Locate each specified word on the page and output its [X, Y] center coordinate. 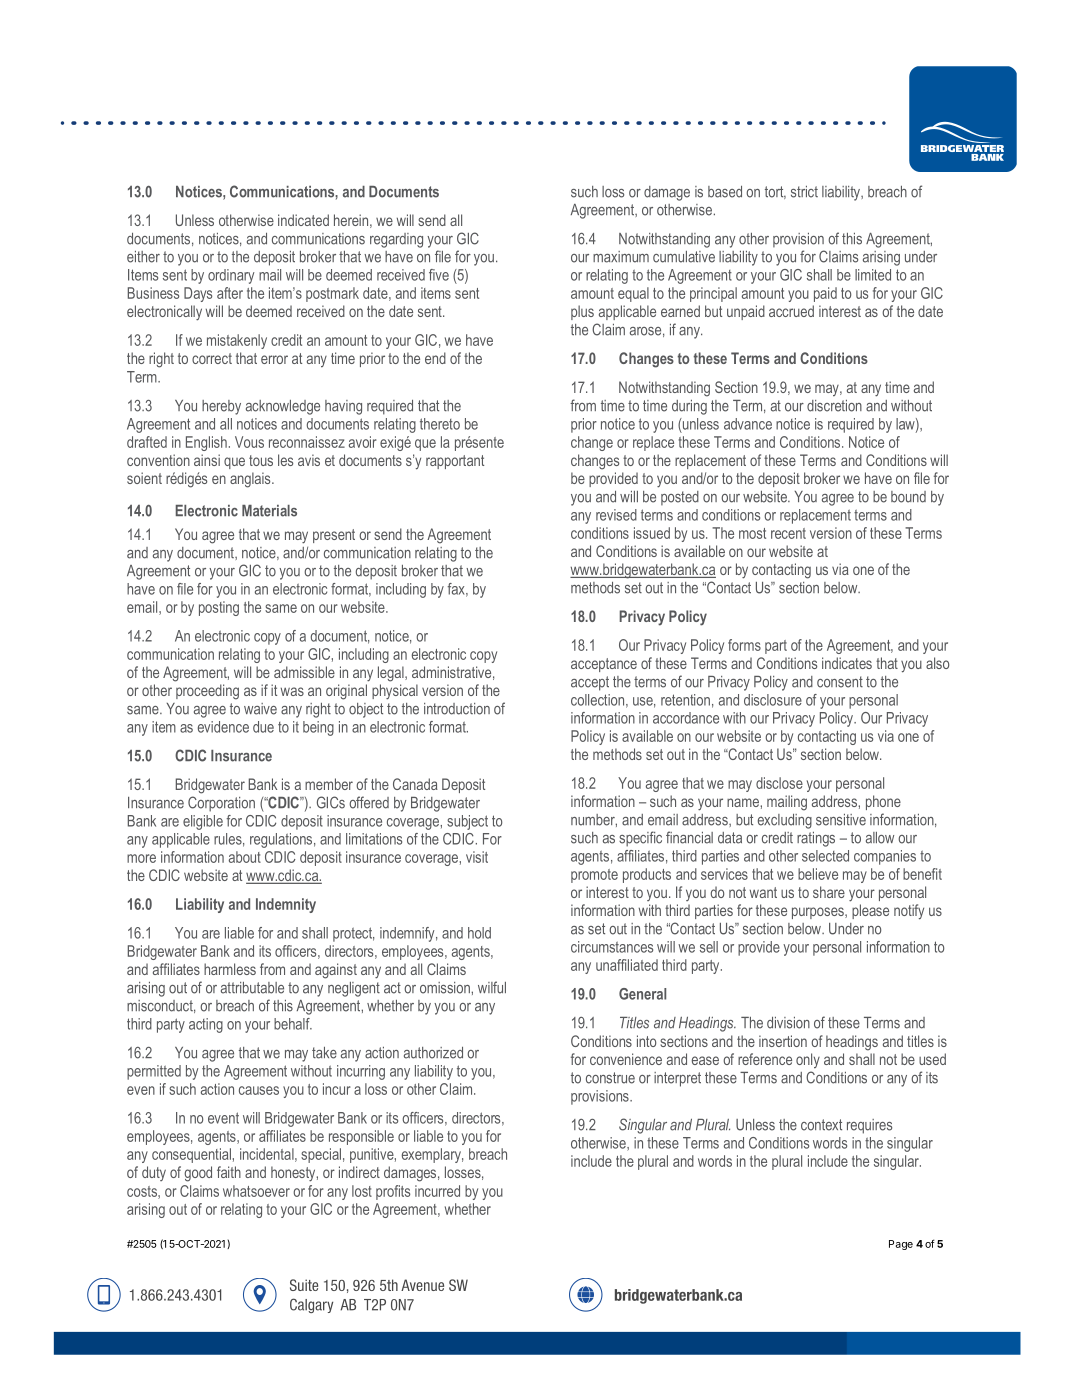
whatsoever [256, 1191]
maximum [621, 257]
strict [804, 192]
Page [901, 1245]
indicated [303, 220]
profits [393, 1192]
